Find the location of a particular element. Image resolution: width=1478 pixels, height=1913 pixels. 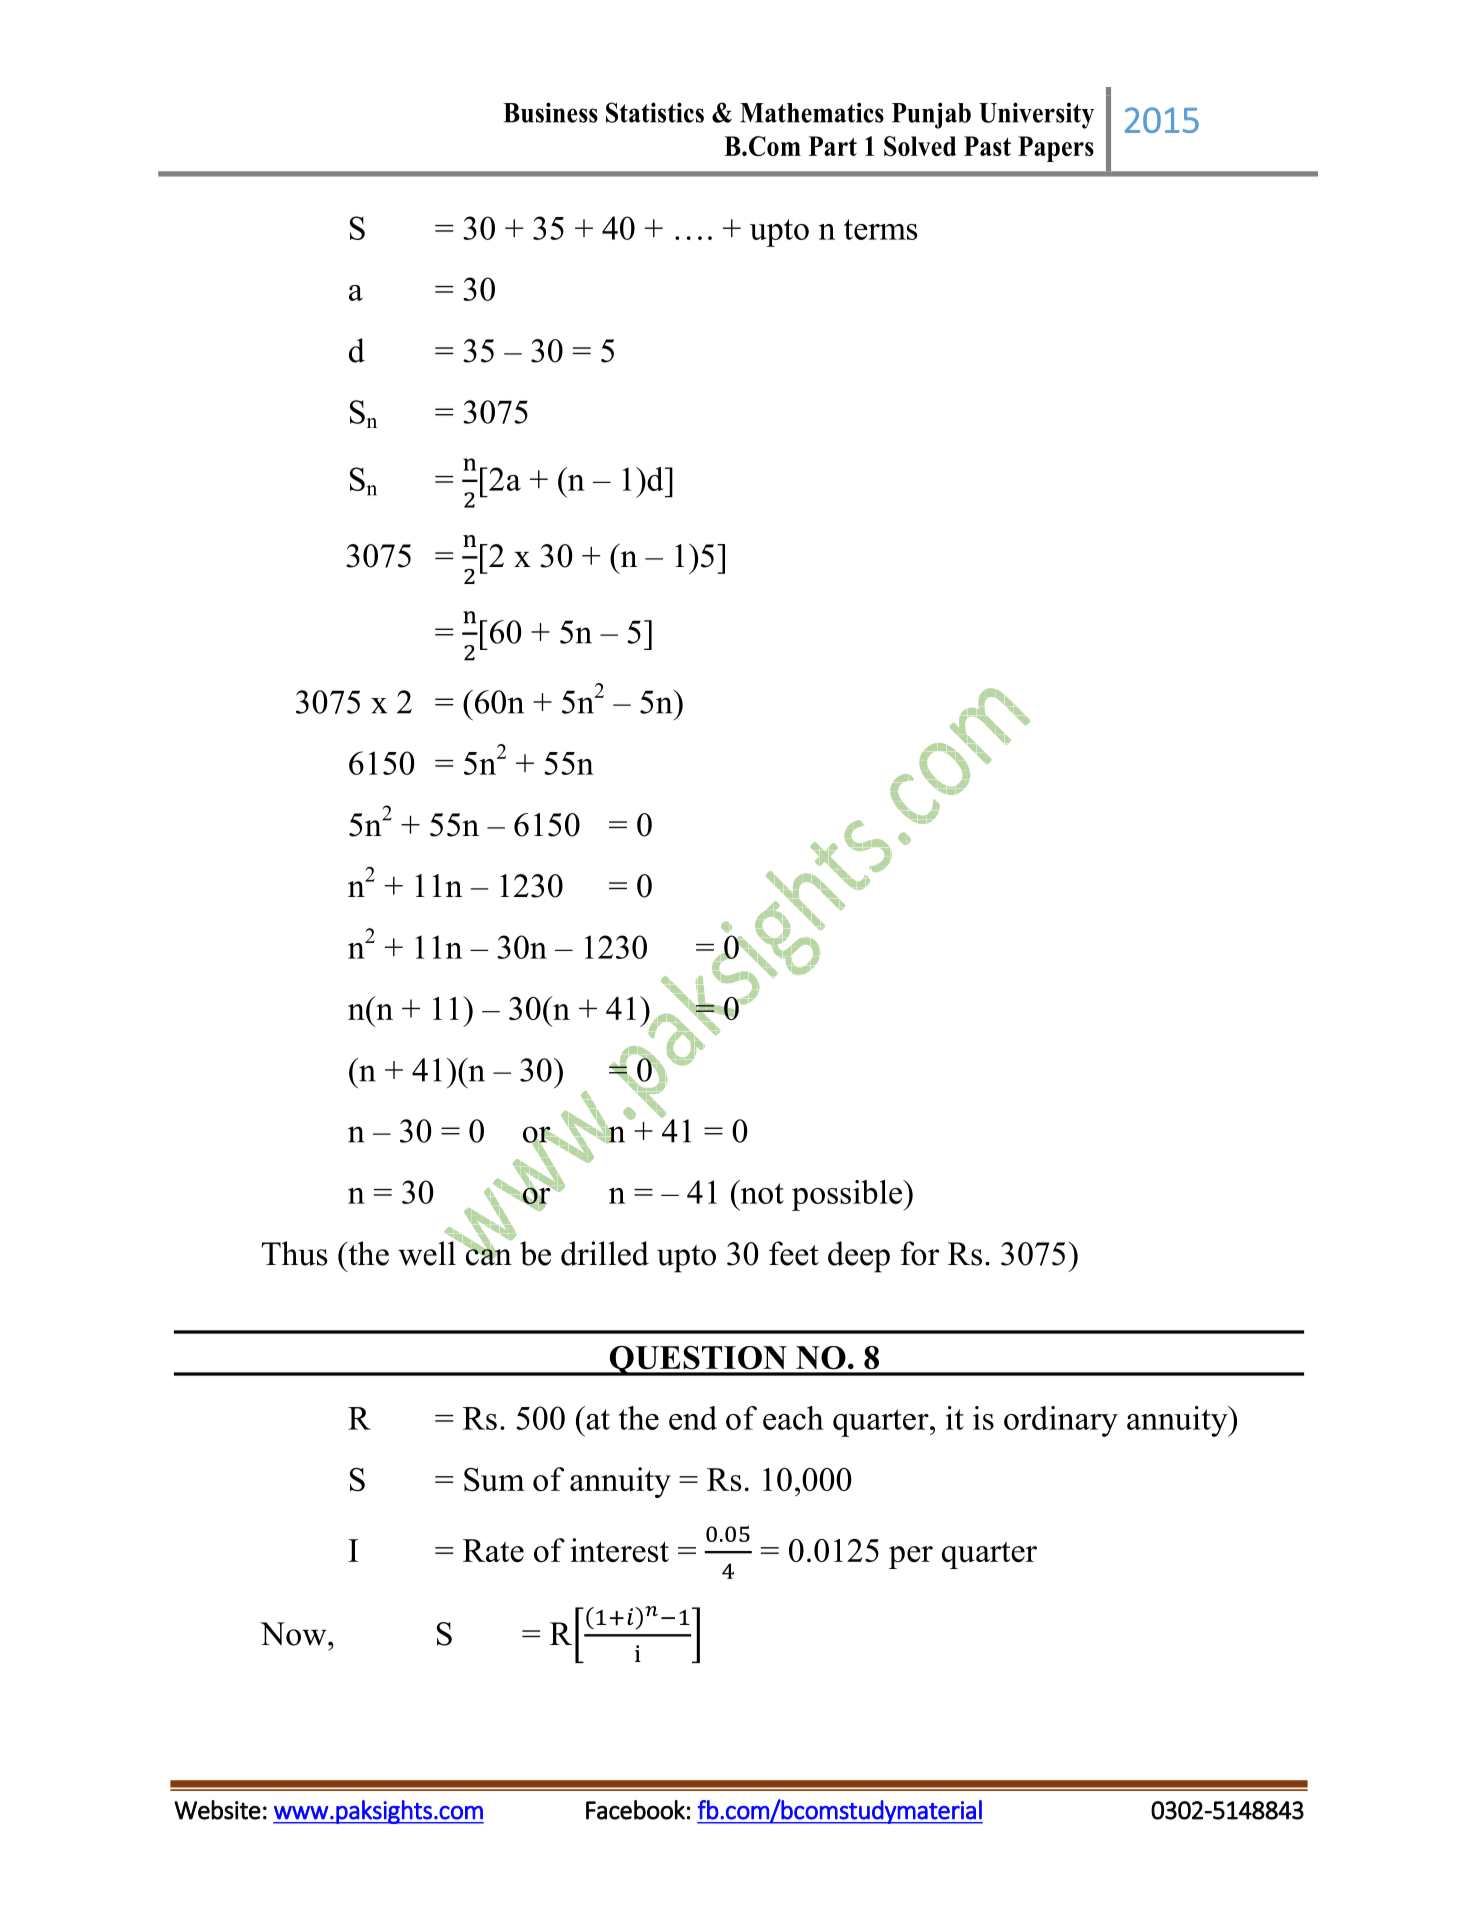

well is located at coordinates (428, 1252).
